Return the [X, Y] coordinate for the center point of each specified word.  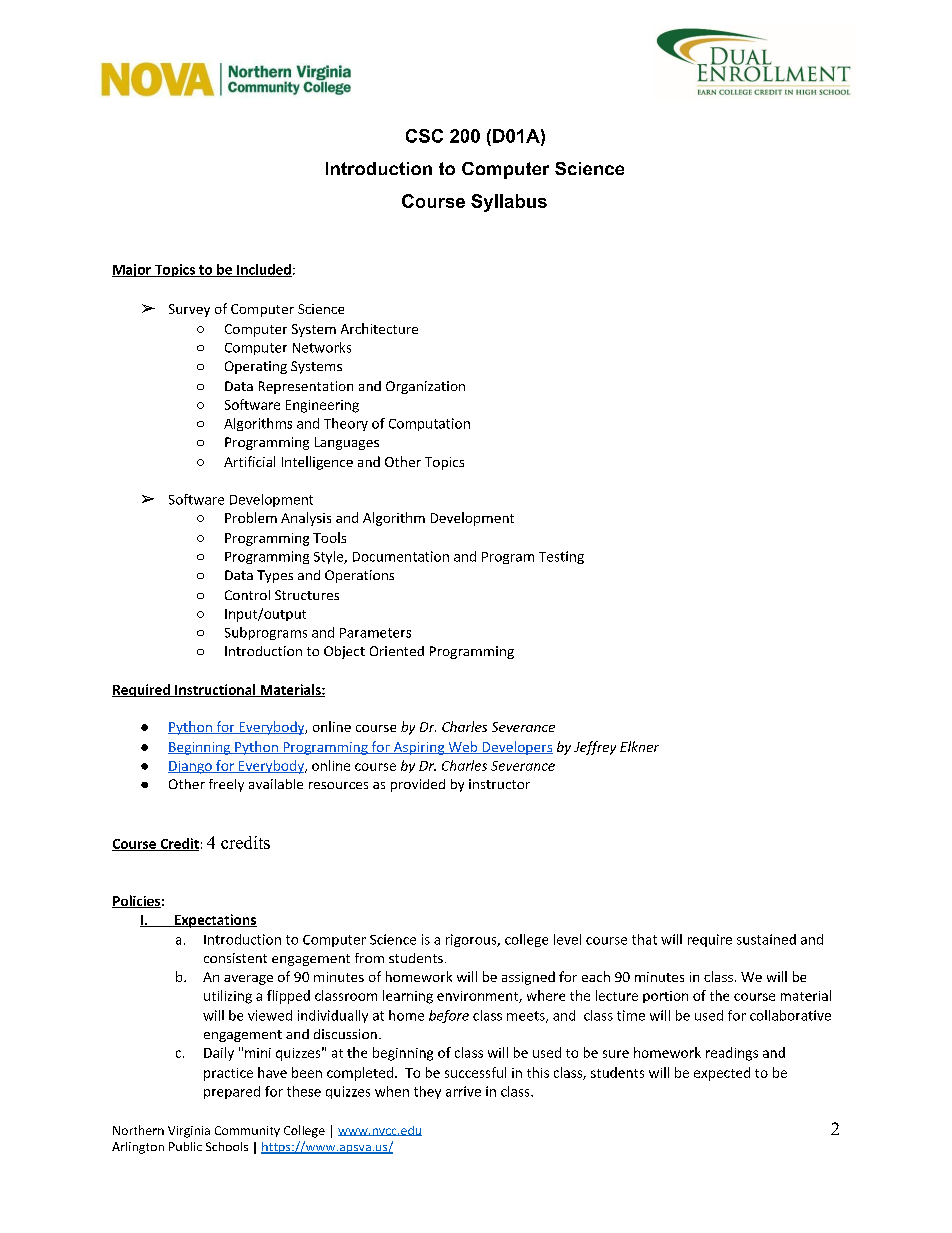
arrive [463, 1091]
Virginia [189, 1132]
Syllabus [509, 203]
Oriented [397, 651]
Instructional [215, 690]
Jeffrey [595, 748]
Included [263, 270]
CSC [424, 136]
